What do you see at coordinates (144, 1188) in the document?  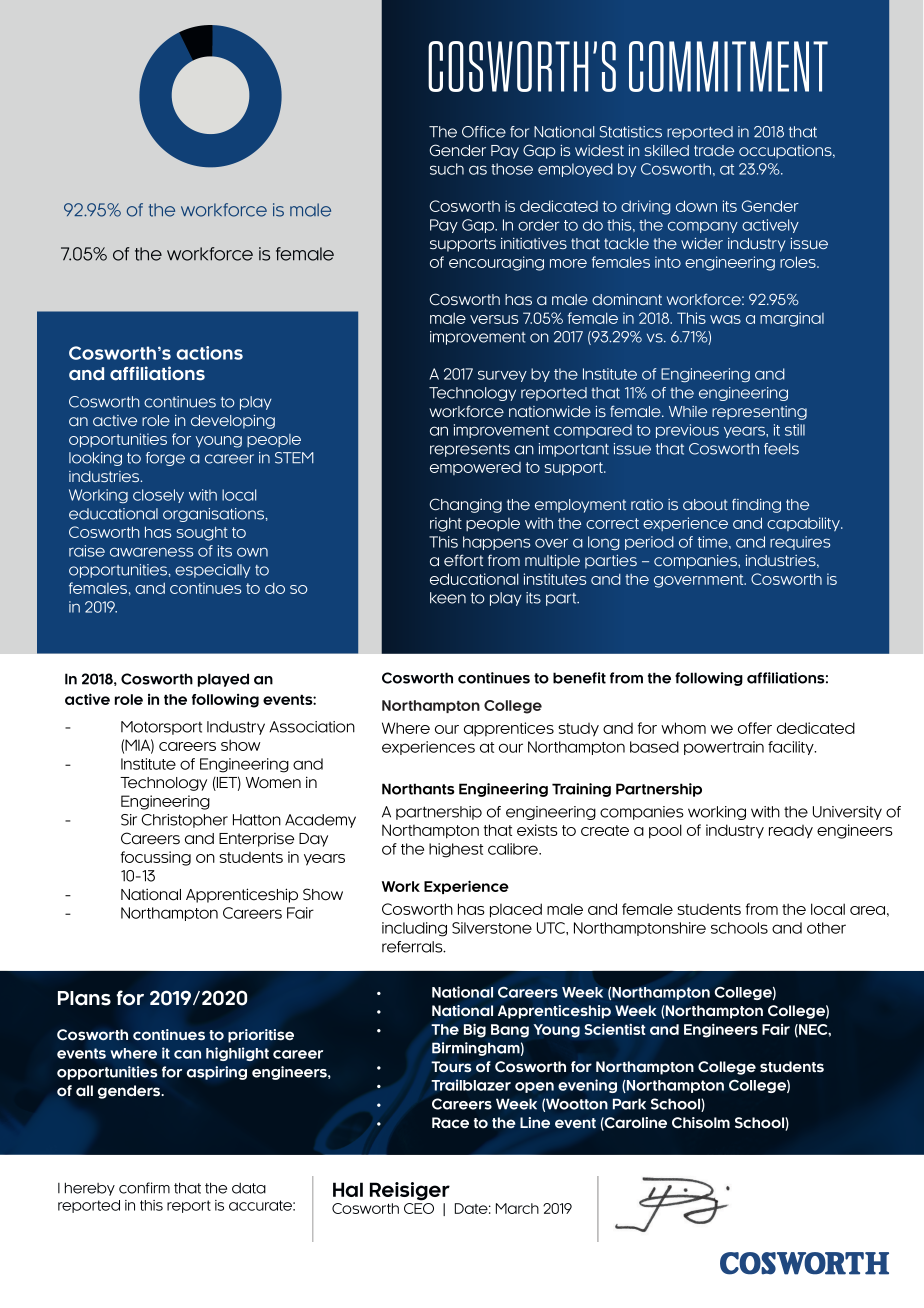 I see `confirm` at bounding box center [144, 1188].
